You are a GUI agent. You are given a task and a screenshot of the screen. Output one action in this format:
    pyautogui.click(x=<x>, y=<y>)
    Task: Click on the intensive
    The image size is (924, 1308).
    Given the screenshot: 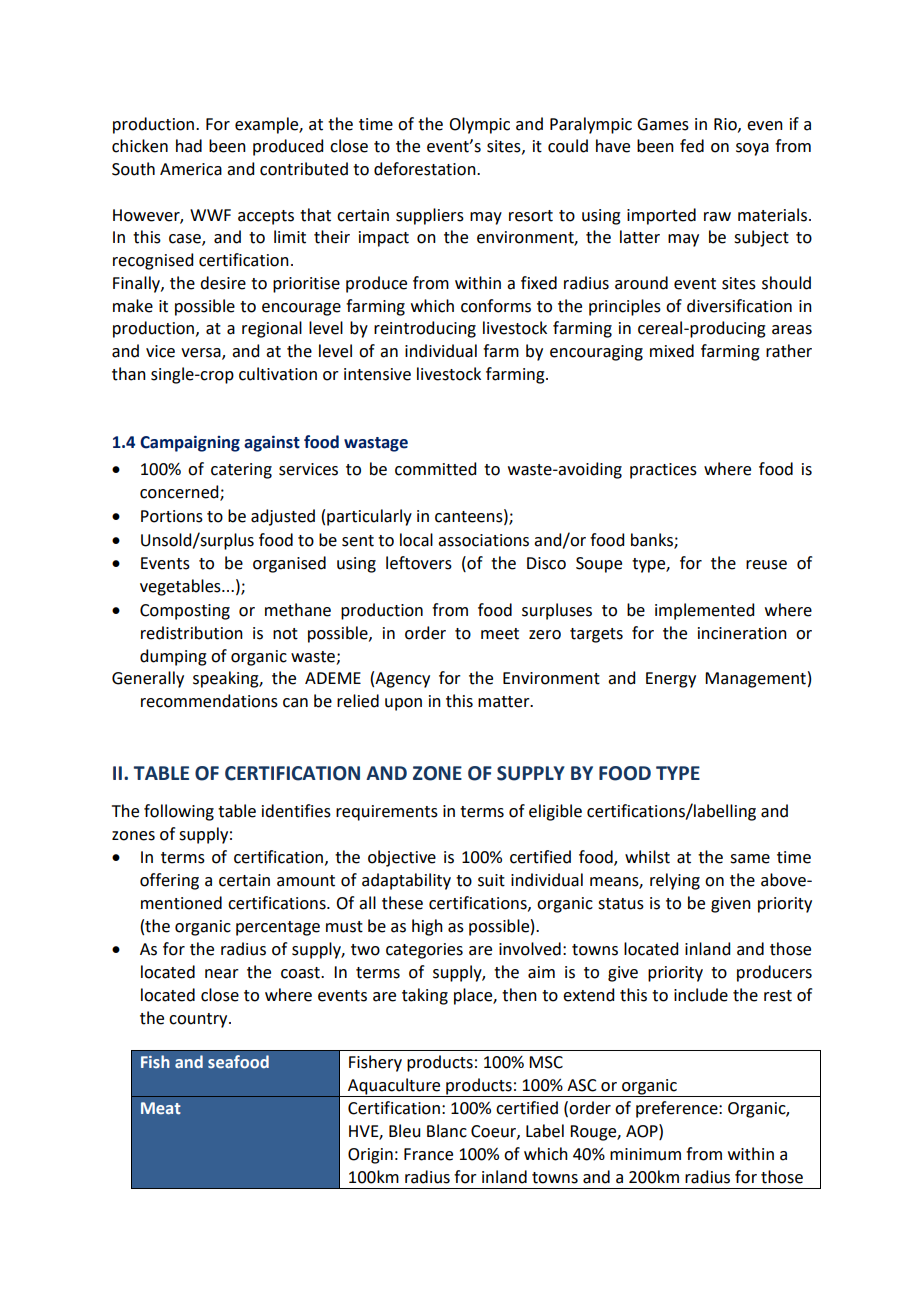 What is the action you would take?
    pyautogui.click(x=377, y=374)
